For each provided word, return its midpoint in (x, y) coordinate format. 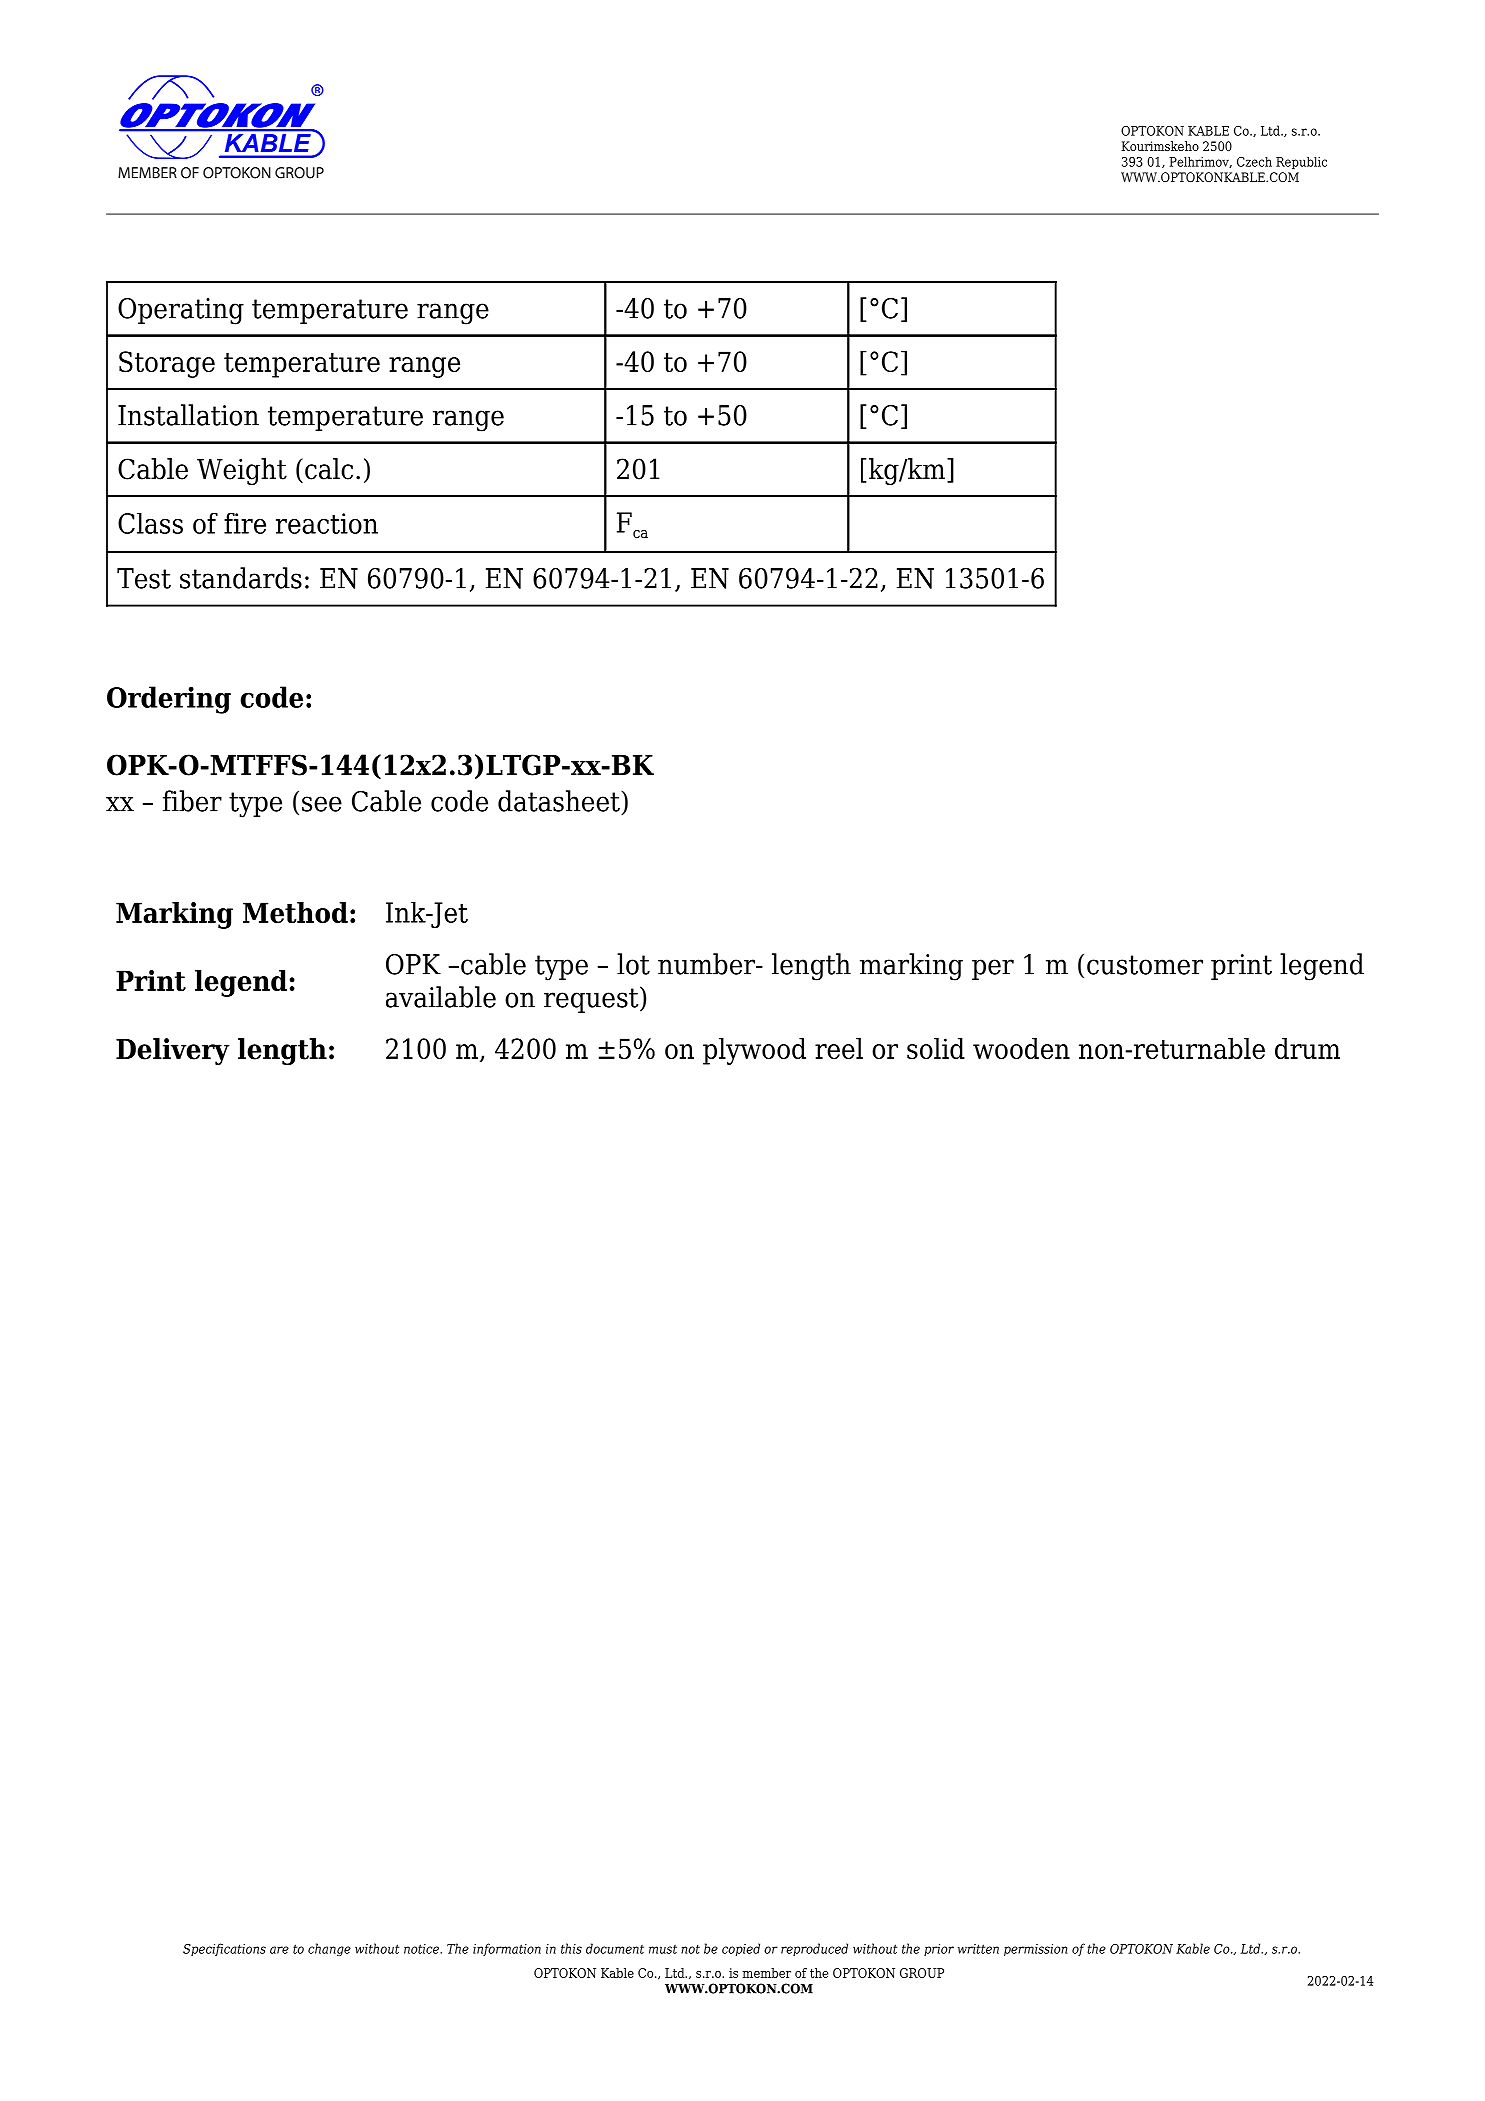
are (279, 1950)
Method (295, 912)
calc (329, 469)
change (329, 1949)
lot (633, 964)
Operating (181, 311)
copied (741, 1949)
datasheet (560, 801)
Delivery (173, 1051)
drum (1307, 1048)
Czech (1254, 162)
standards (241, 578)
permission (1035, 1950)
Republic (1301, 163)
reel (839, 1048)
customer (1145, 965)
